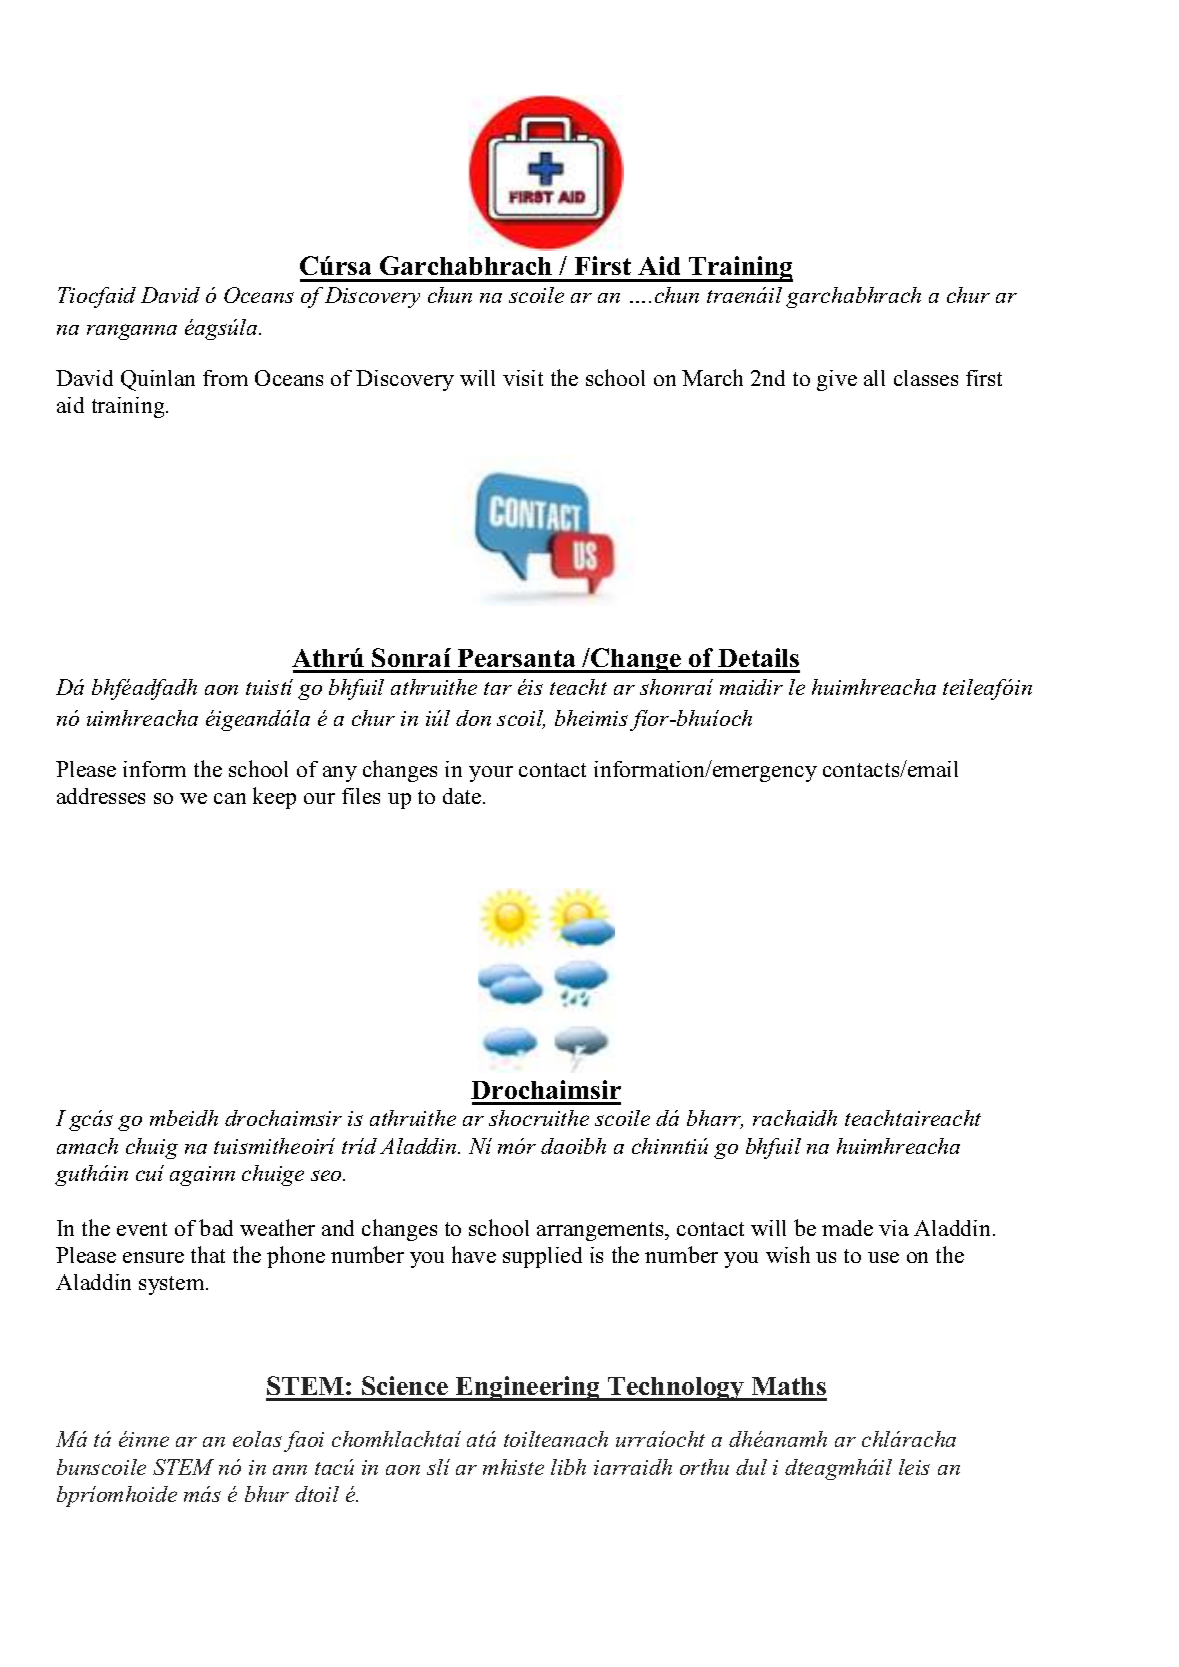 The height and width of the screenshot is (1667, 1179). Describe the element at coordinates (463, 796) in the screenshot. I see `date` at that location.
